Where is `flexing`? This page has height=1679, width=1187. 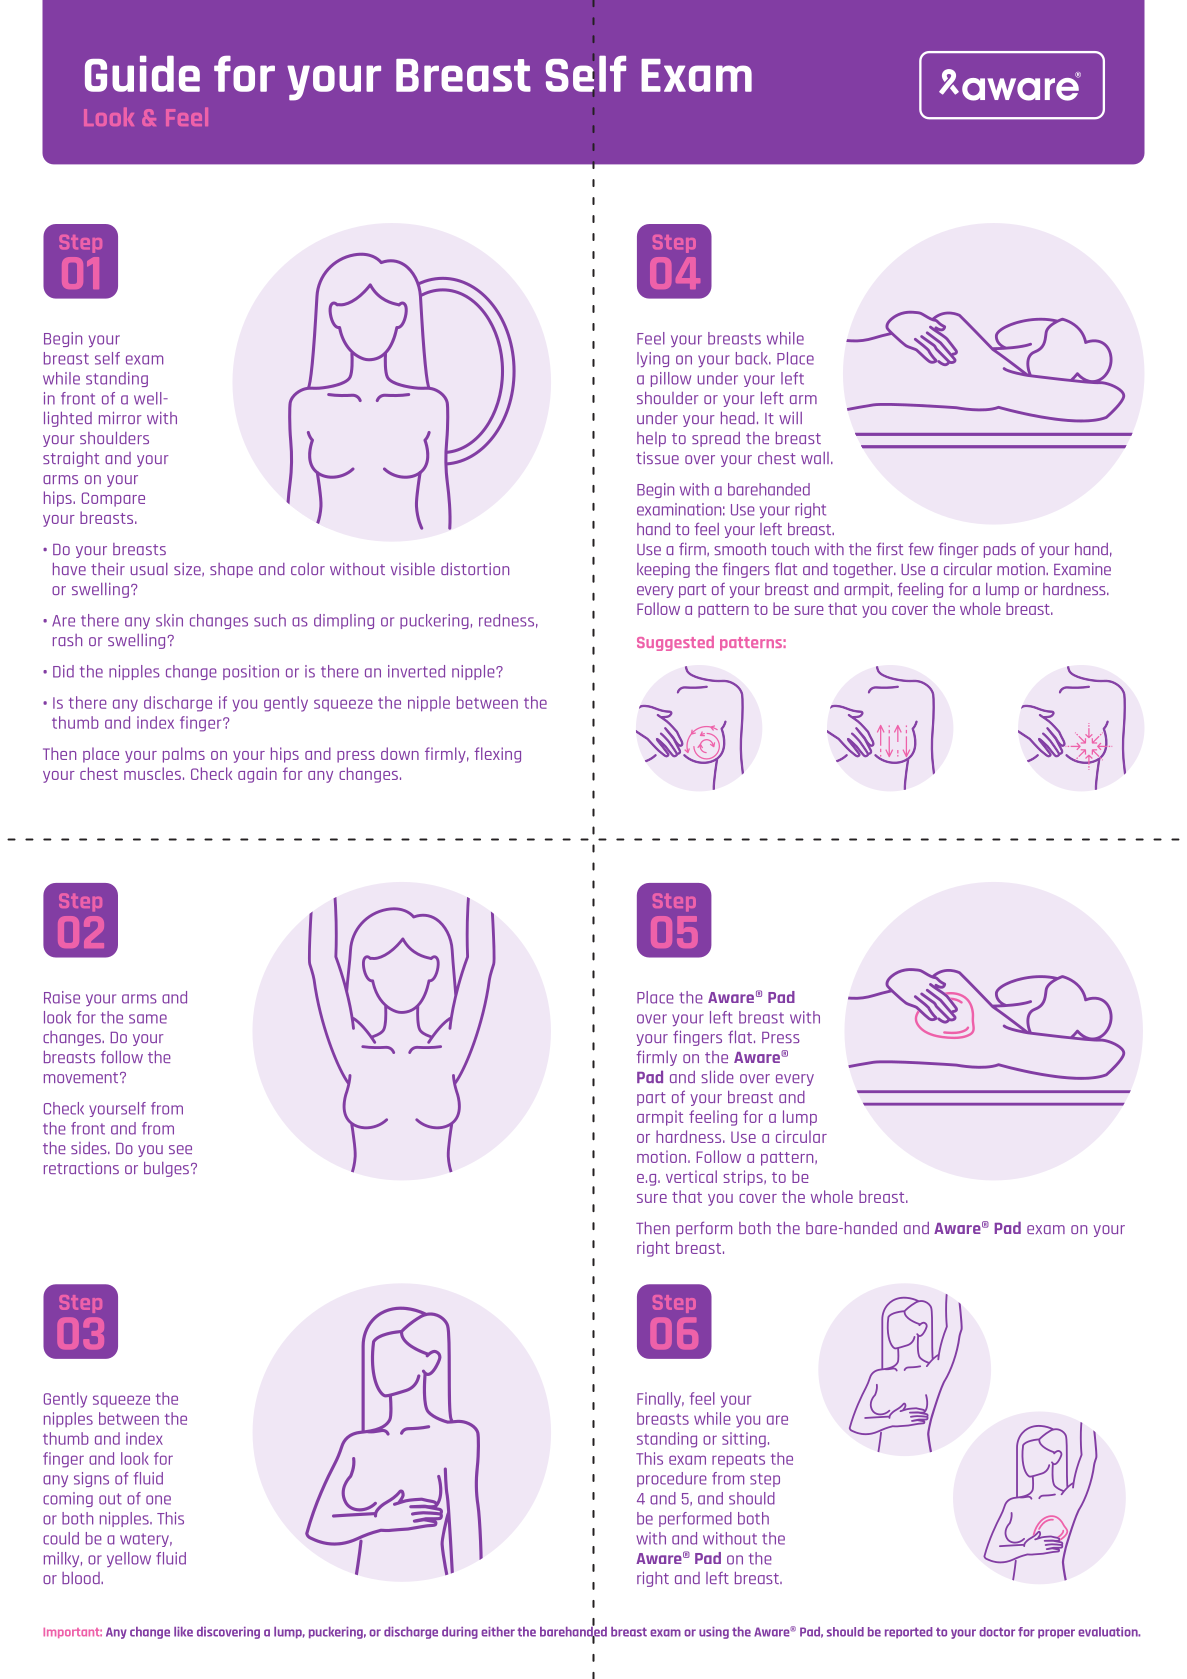
flexing is located at coordinates (497, 755).
